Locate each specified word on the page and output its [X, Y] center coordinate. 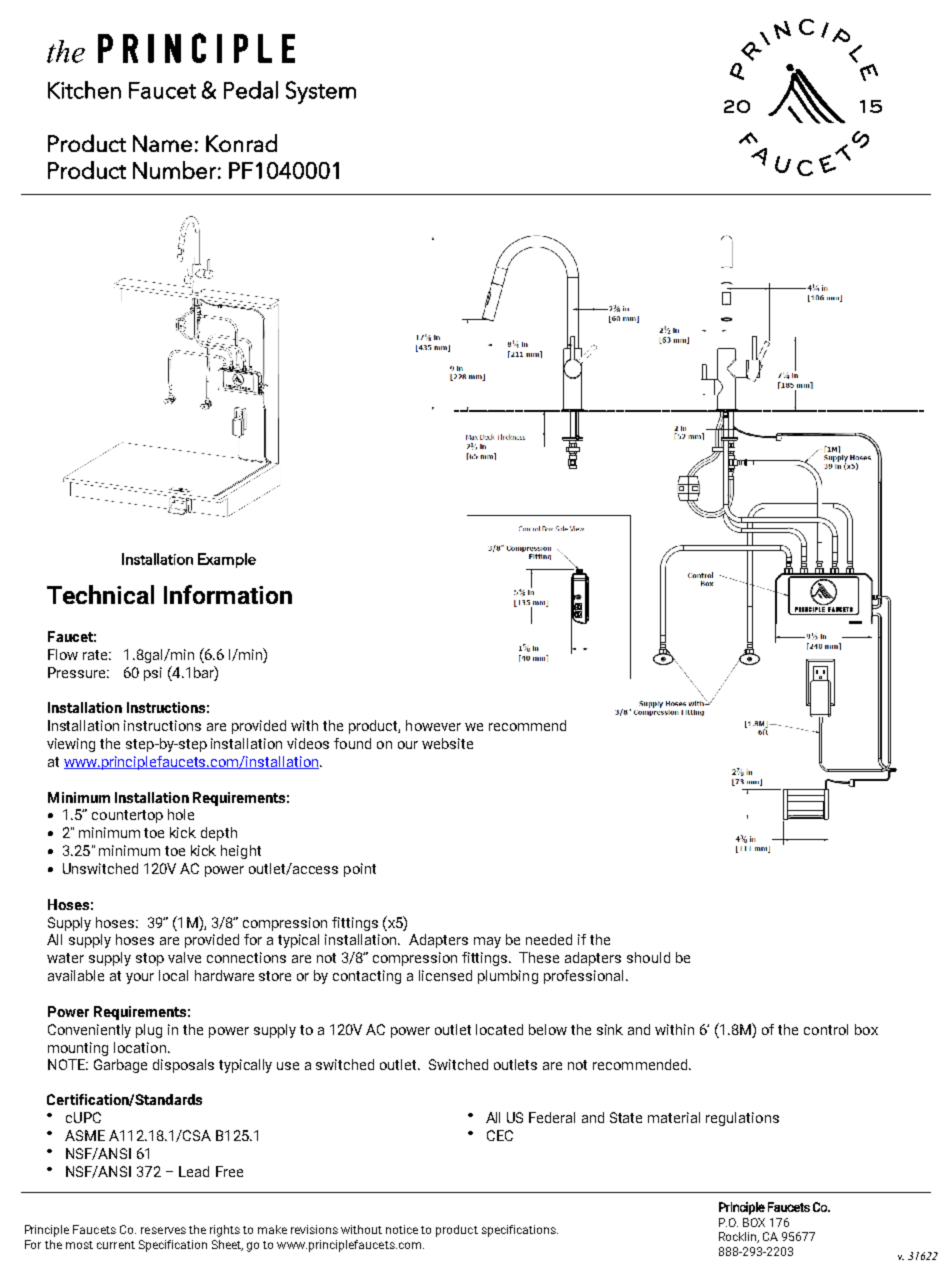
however [433, 725]
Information [228, 594]
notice [402, 1229]
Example [227, 560]
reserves [163, 1230]
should [648, 957]
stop [150, 959]
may [487, 942]
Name [162, 143]
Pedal [251, 90]
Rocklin [739, 1237]
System [321, 92]
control [826, 1029]
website [447, 743]
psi [153, 674]
